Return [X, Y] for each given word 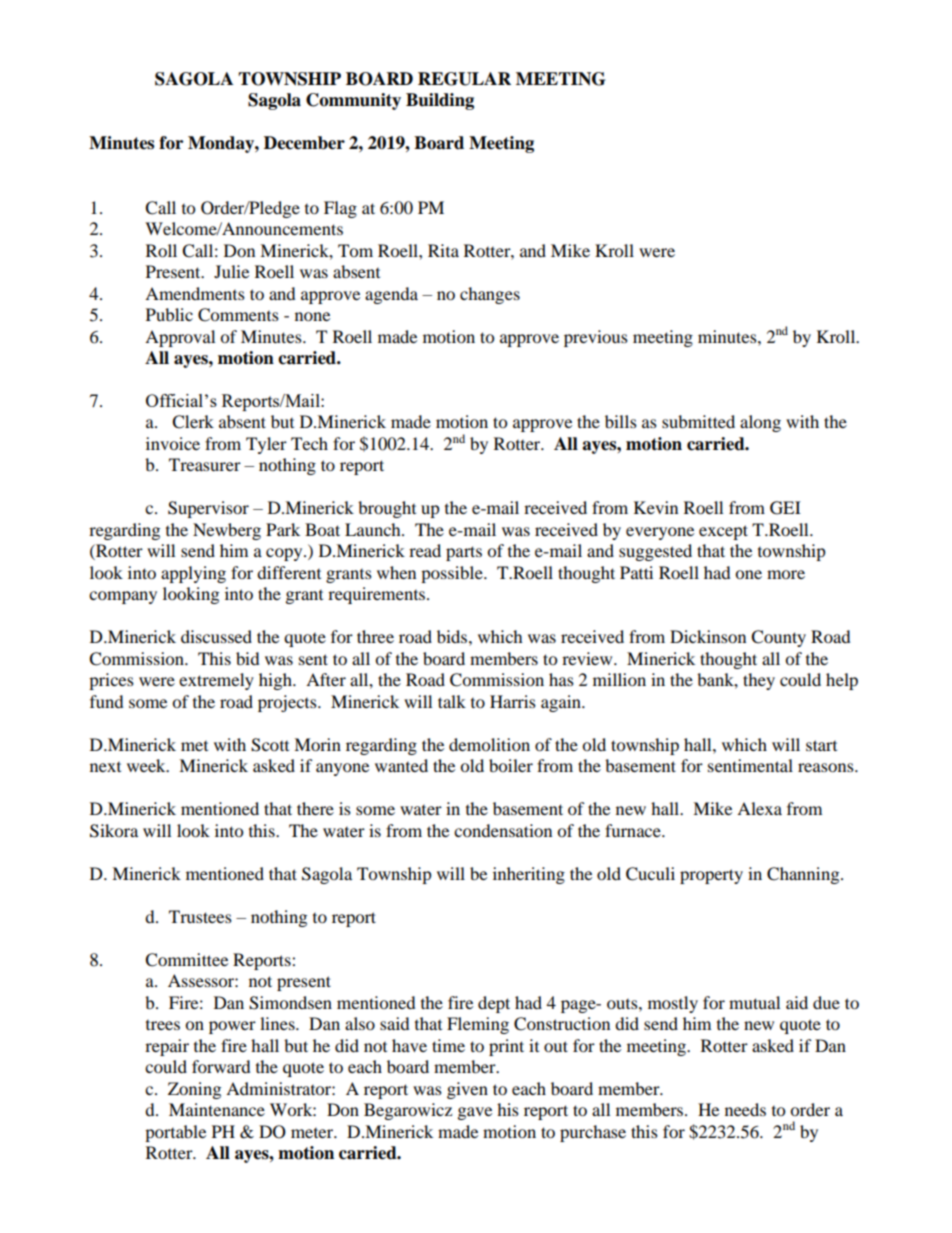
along [760, 423]
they [759, 681]
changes [490, 295]
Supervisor [208, 509]
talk [452, 701]
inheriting [529, 875]
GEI [785, 508]
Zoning [194, 1090]
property [711, 876]
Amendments [195, 293]
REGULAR [464, 79]
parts [464, 553]
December [304, 143]
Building [440, 101]
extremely [216, 681]
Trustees [200, 916]
